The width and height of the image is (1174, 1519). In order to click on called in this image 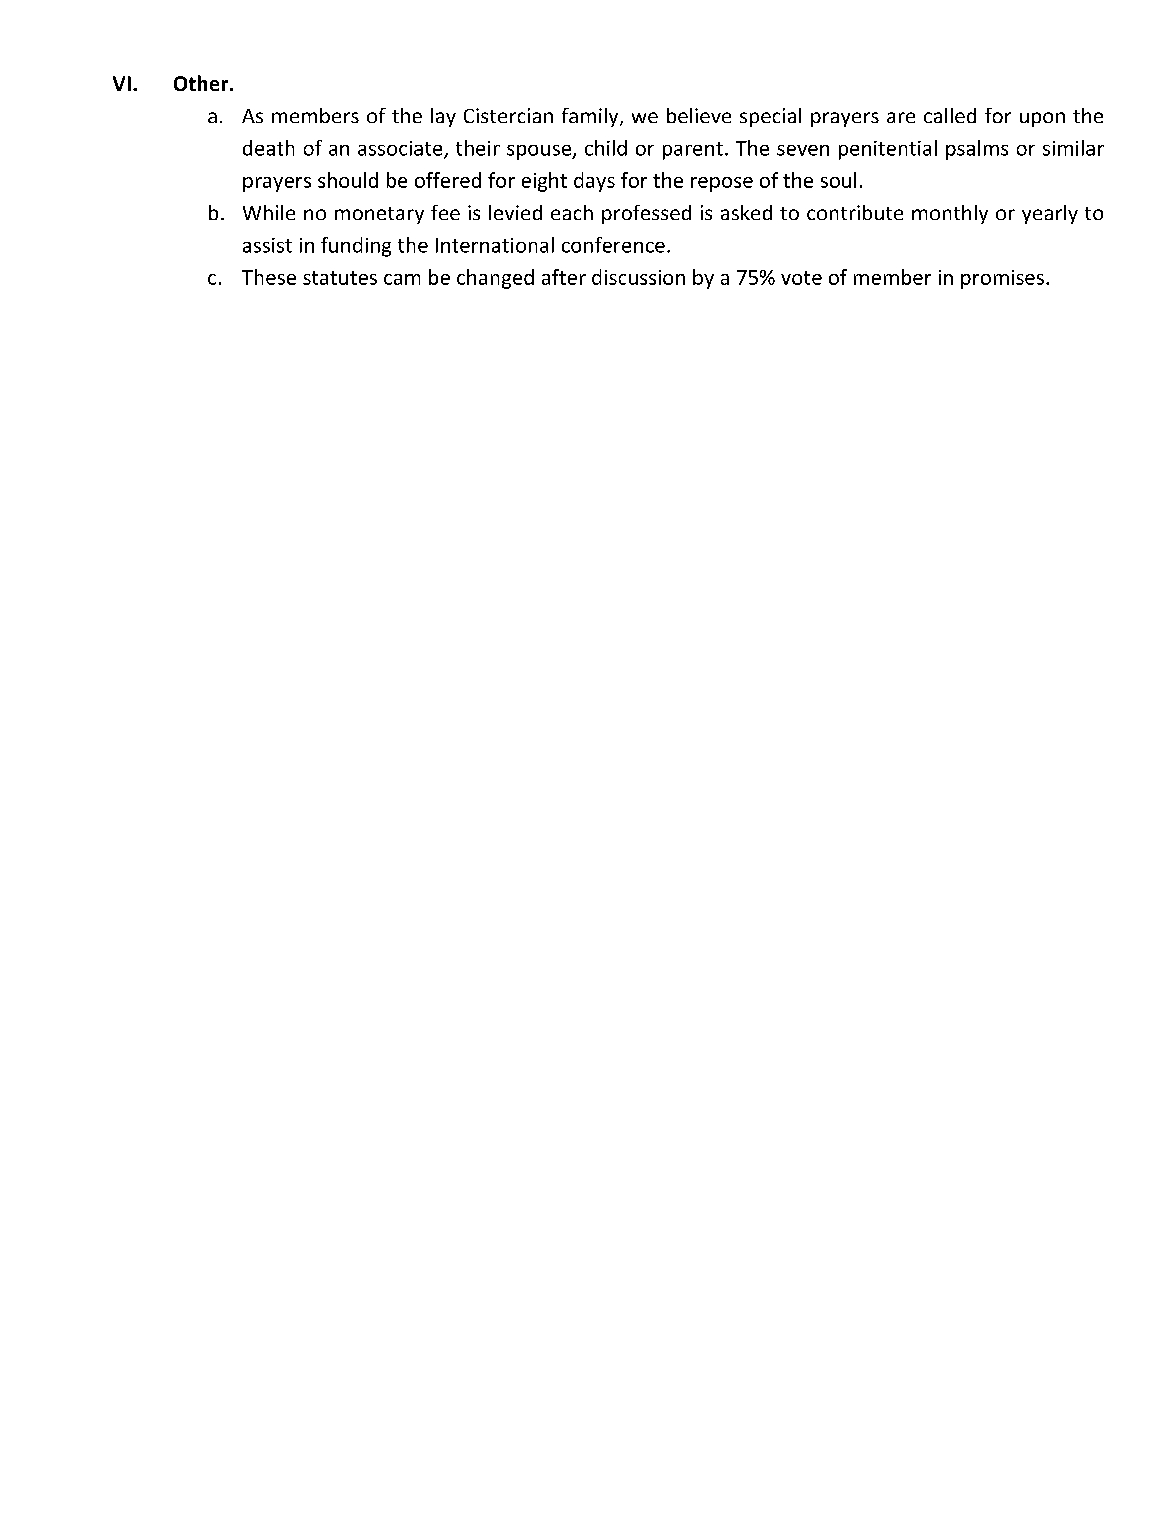, I will do `click(950, 115)`.
